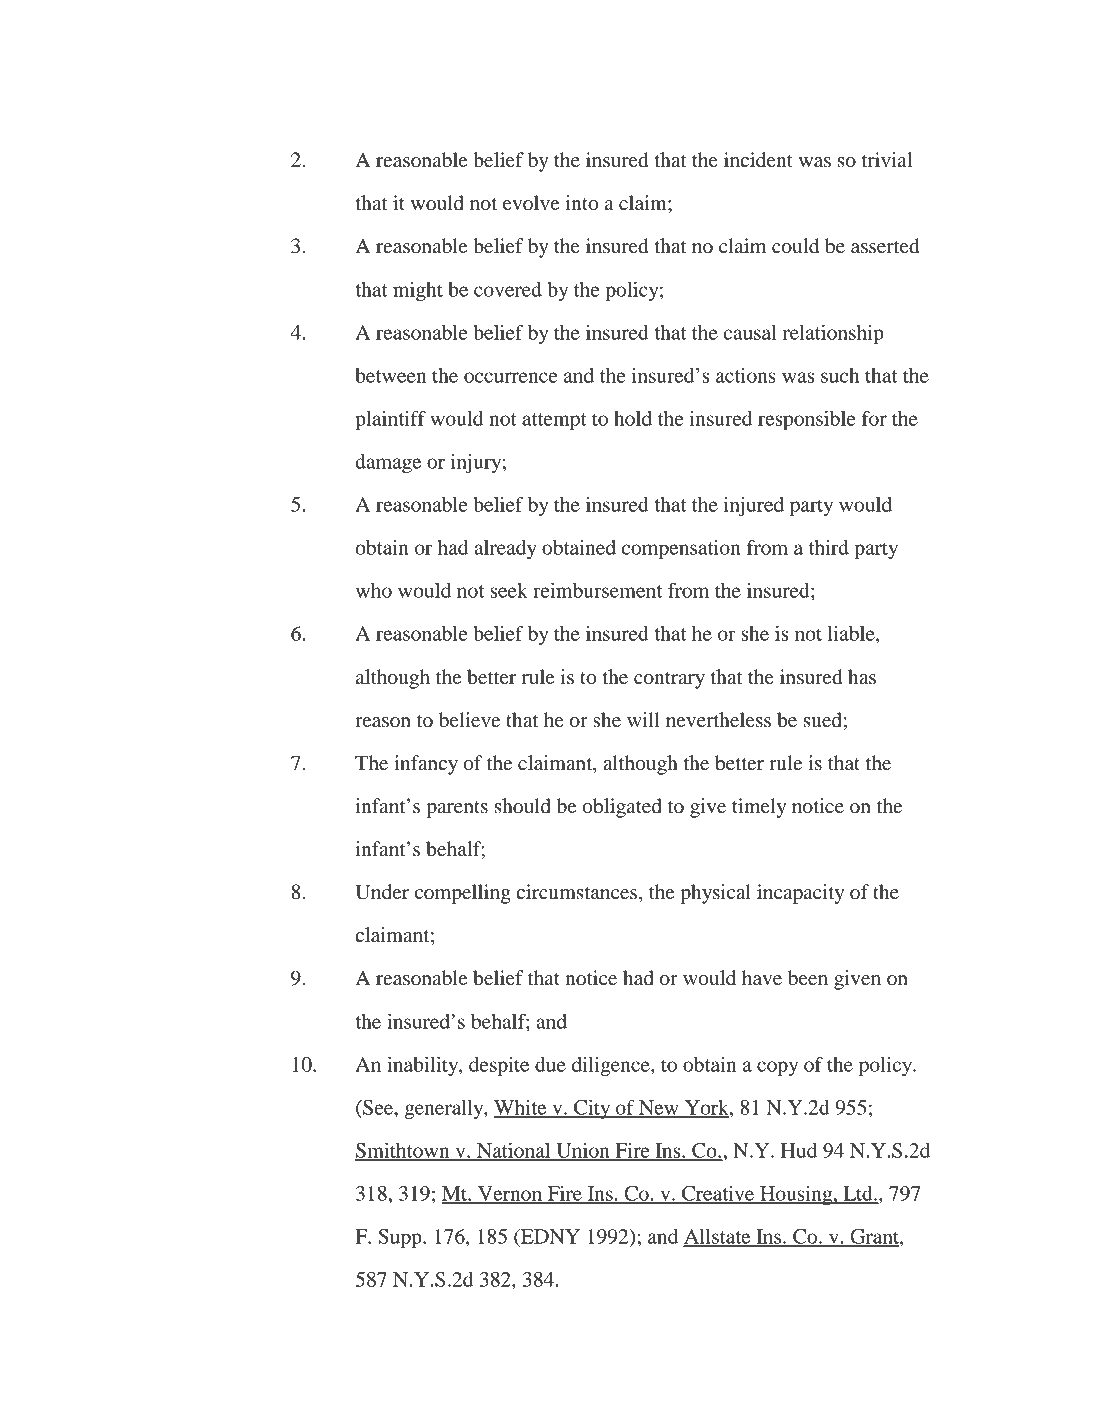  I want to click on been, so click(808, 978).
